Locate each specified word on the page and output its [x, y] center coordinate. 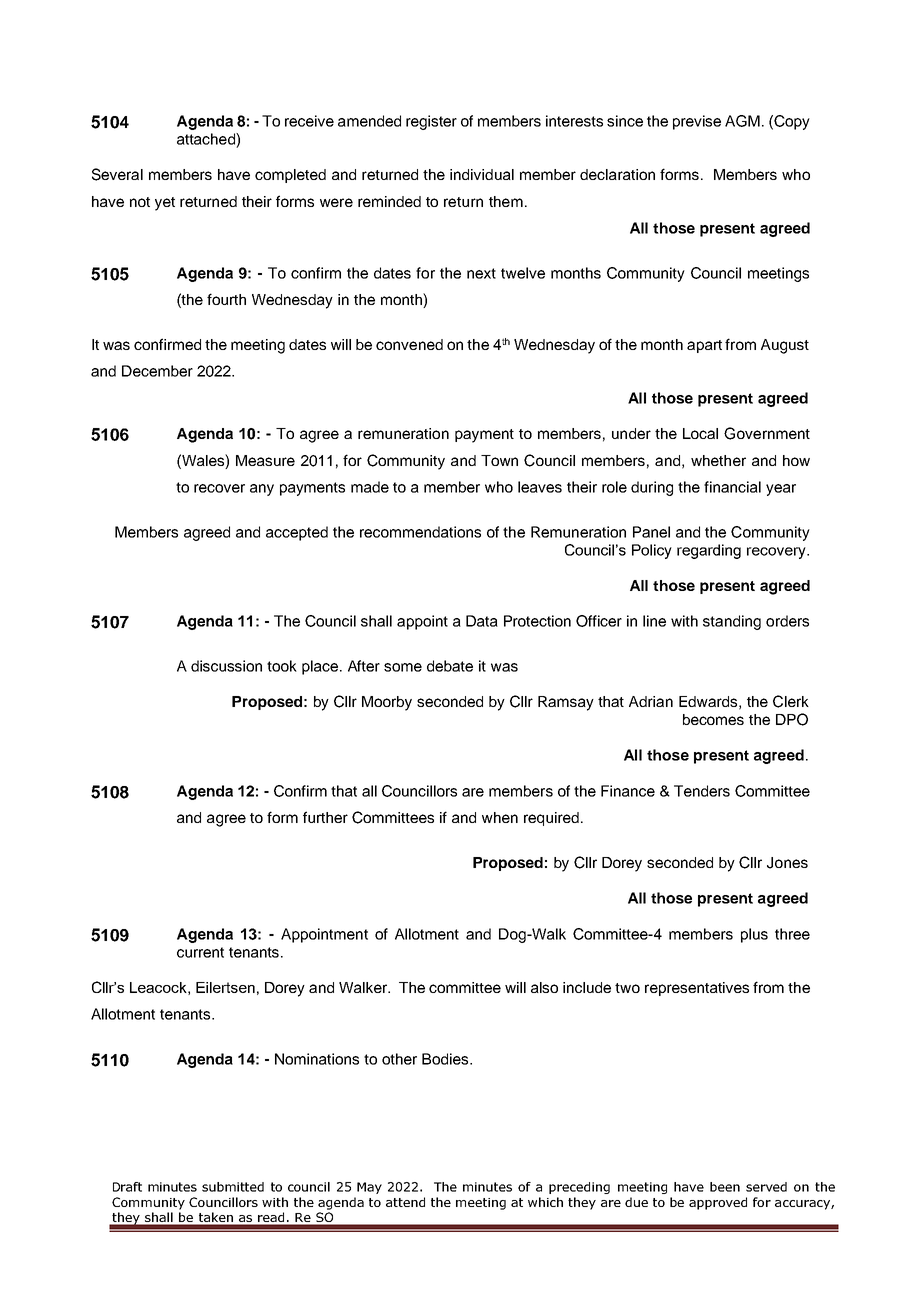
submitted [233, 1187]
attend [405, 1202]
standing [732, 622]
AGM [742, 121]
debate [450, 666]
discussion [226, 666]
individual [482, 174]
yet [165, 204]
